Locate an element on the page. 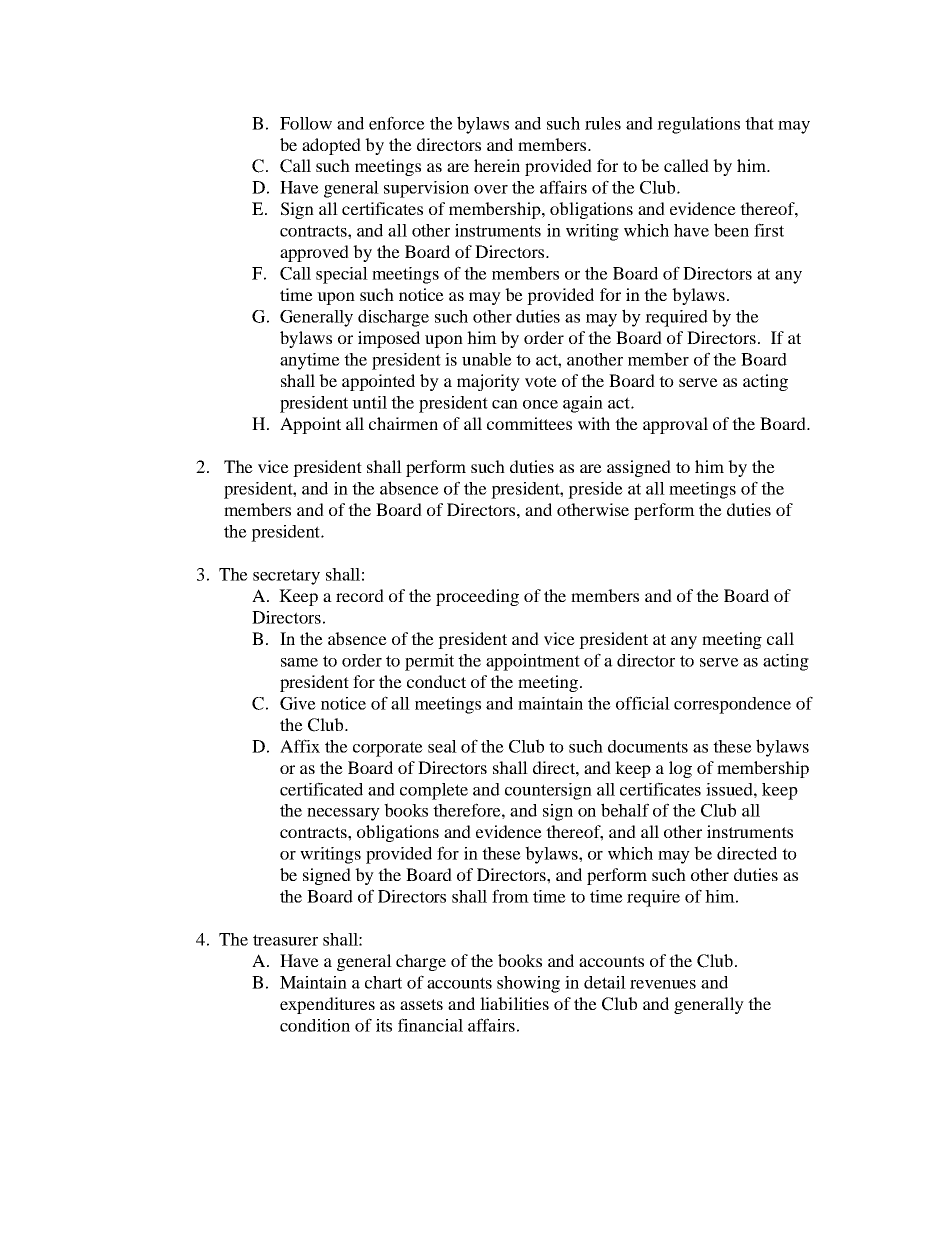 The image size is (952, 1233). until is located at coordinates (369, 402).
